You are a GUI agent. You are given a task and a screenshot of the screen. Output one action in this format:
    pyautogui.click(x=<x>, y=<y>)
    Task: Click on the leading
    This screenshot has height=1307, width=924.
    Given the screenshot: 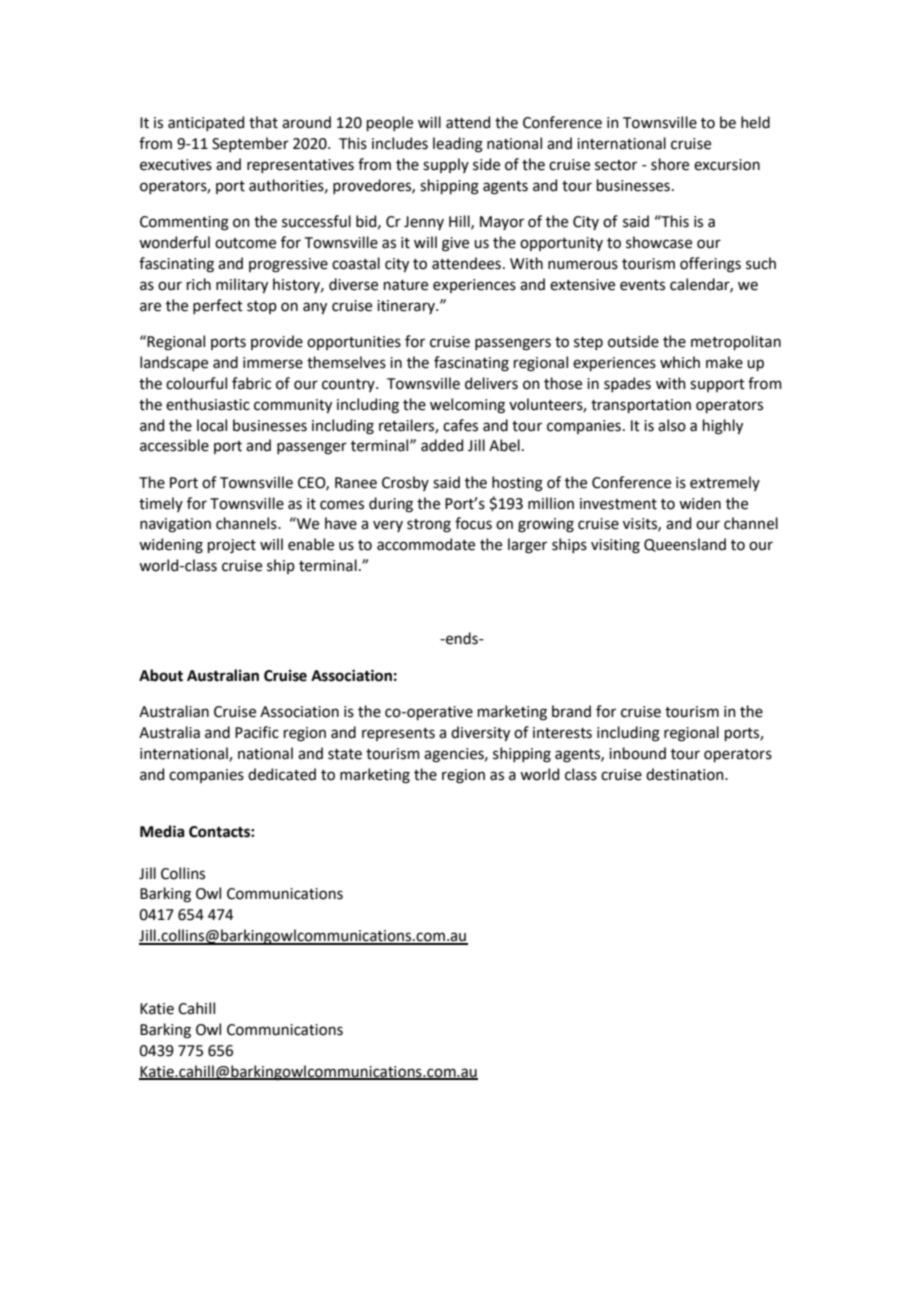 What is the action you would take?
    pyautogui.click(x=458, y=145)
